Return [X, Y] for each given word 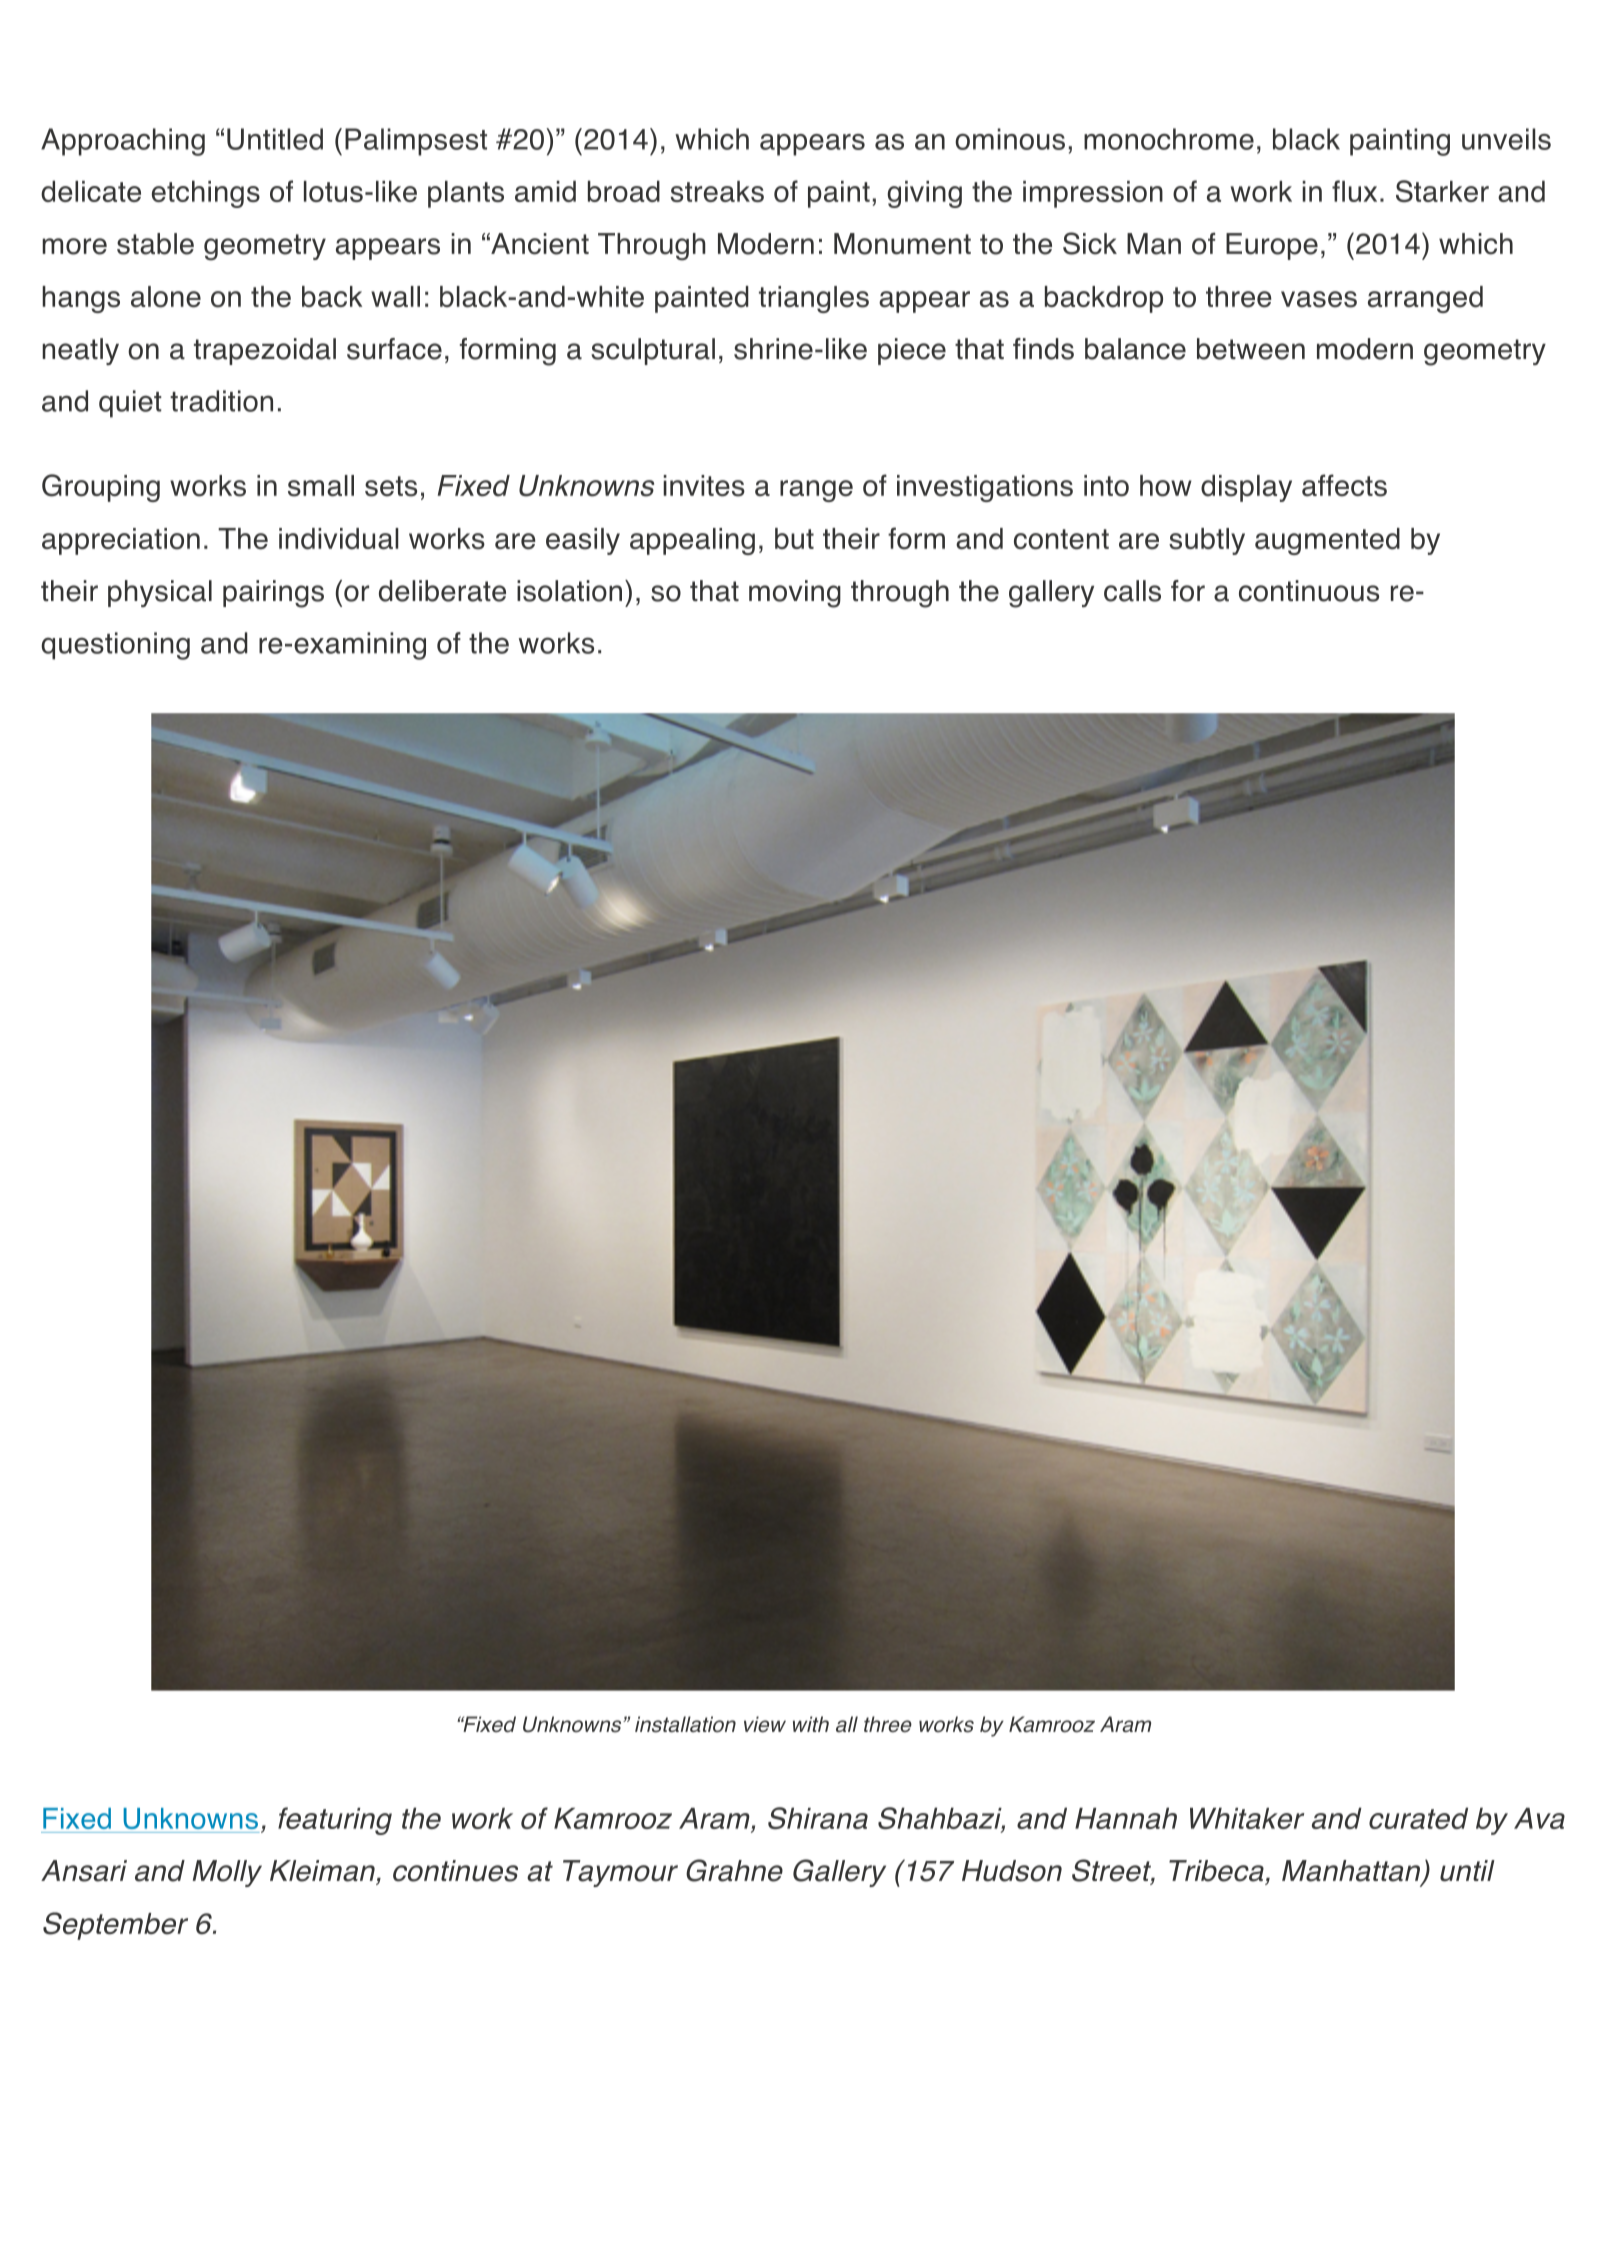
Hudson [1012, 1871]
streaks [717, 191]
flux [1354, 191]
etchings [206, 194]
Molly [227, 1873]
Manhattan [1352, 1872]
